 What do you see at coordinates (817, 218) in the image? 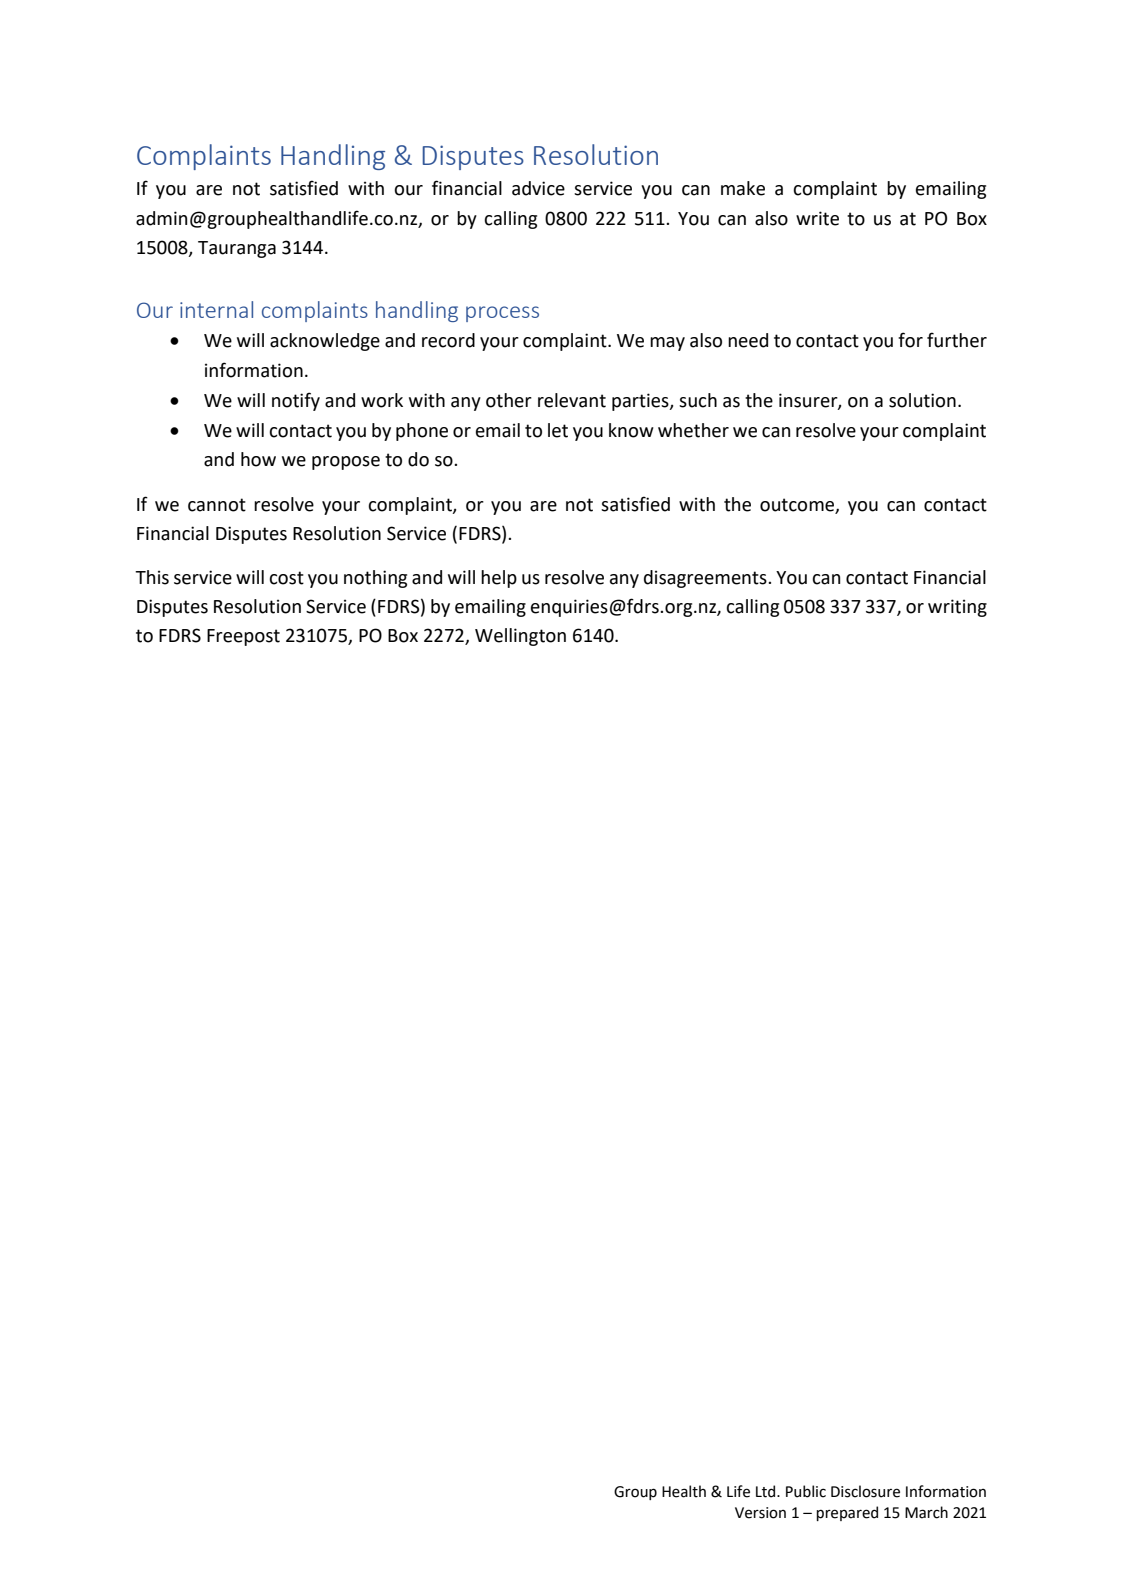
I see `write` at bounding box center [817, 218].
